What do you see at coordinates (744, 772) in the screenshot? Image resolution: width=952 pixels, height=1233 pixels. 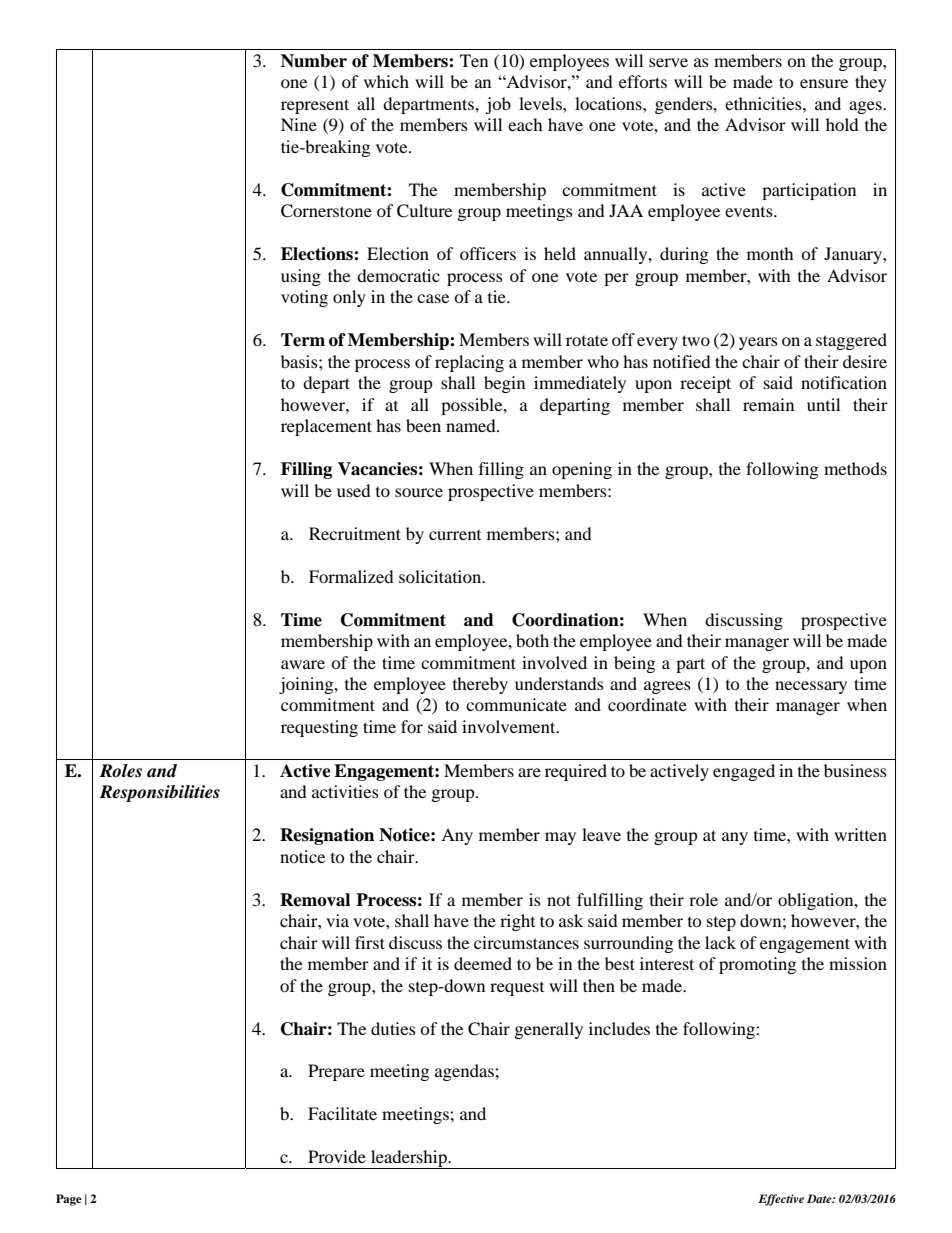 I see `engaged` at bounding box center [744, 772].
